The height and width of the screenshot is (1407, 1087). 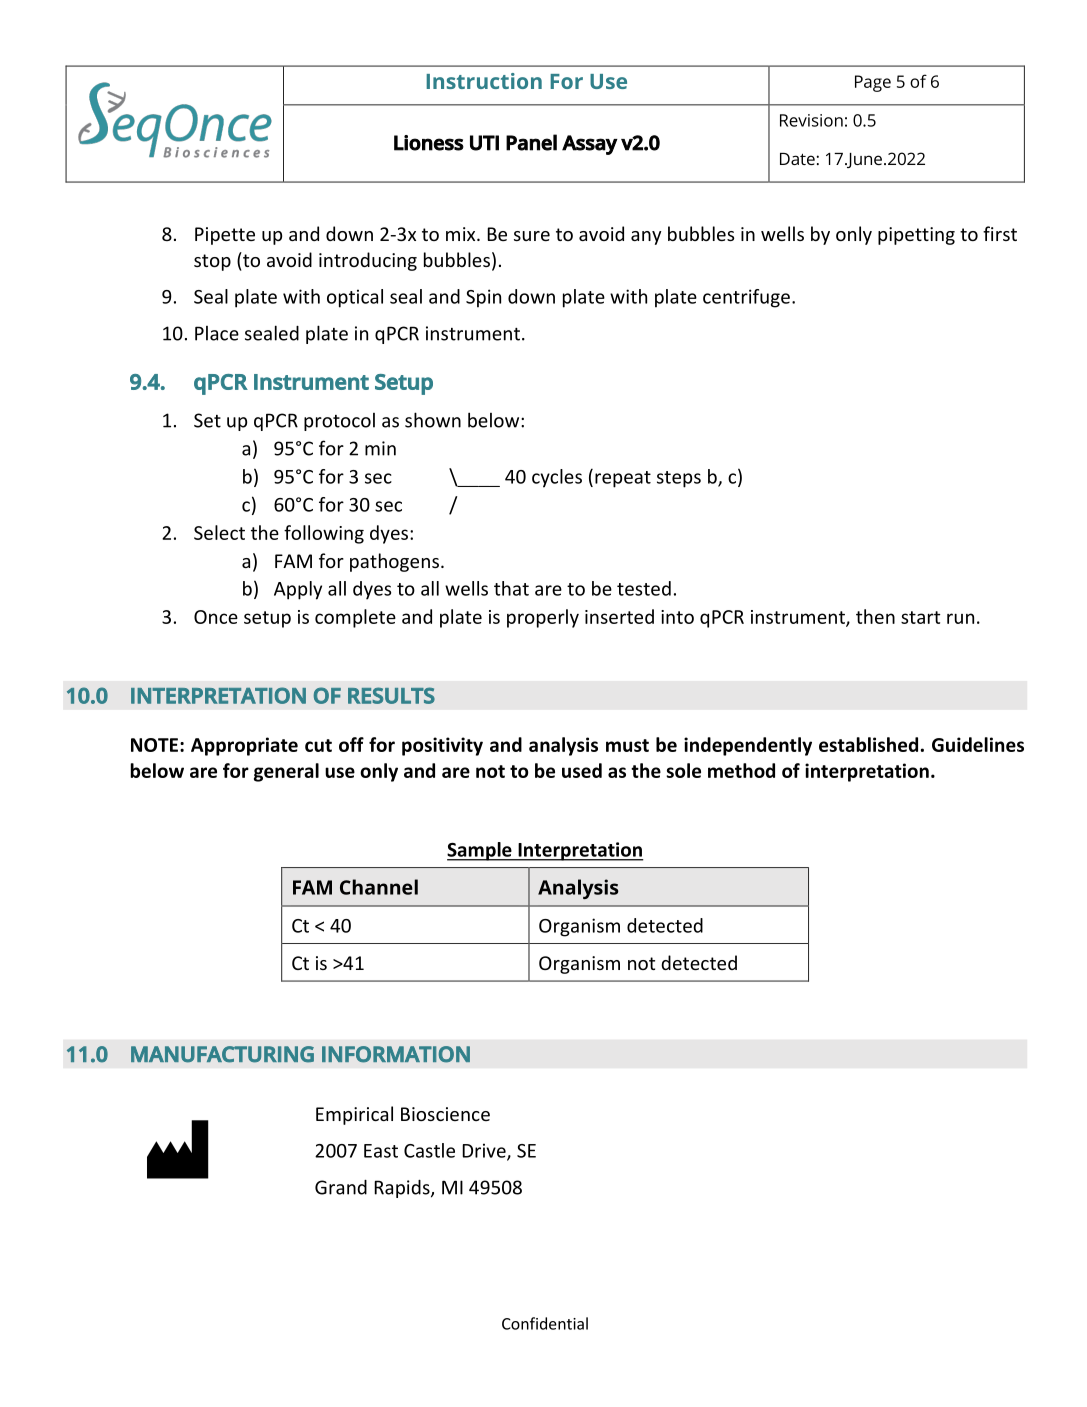 What do you see at coordinates (590, 145) in the screenshot?
I see `Assay` at bounding box center [590, 145].
